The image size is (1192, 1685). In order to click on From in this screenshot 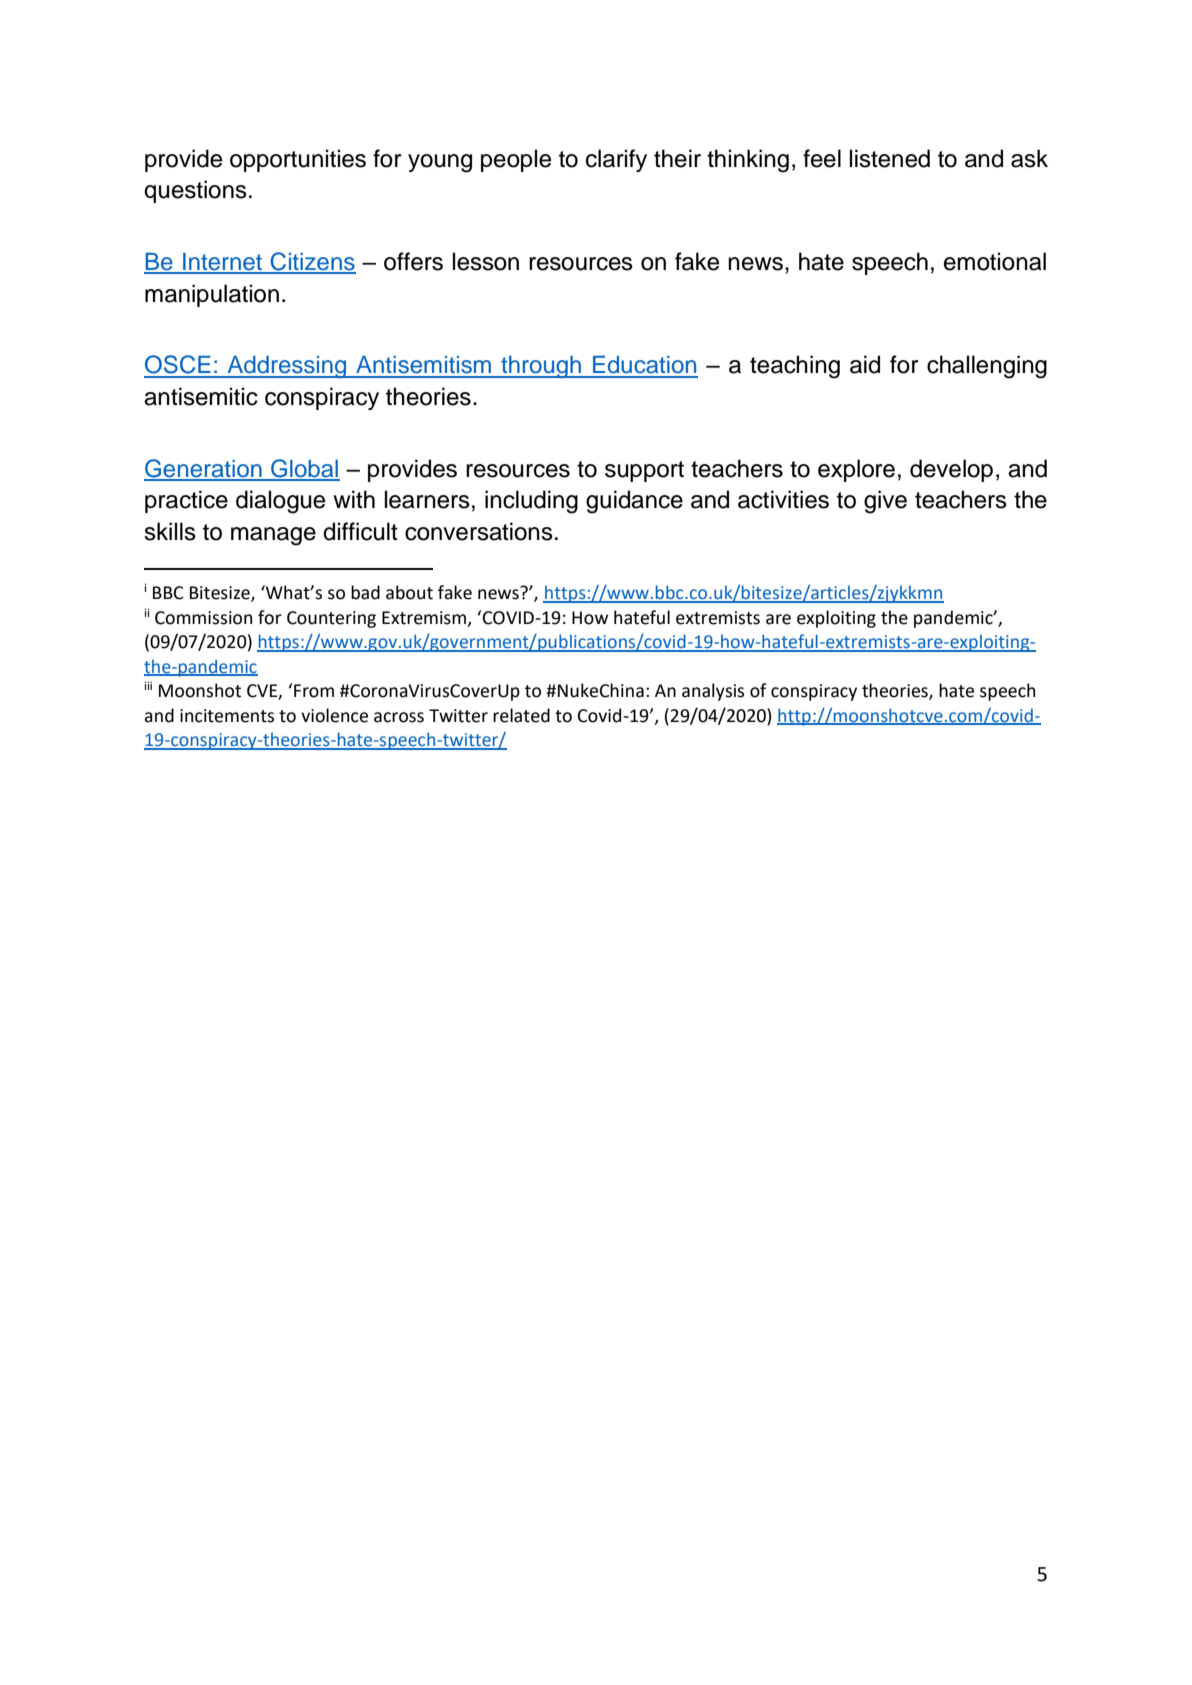, I will do `click(314, 691)`.
